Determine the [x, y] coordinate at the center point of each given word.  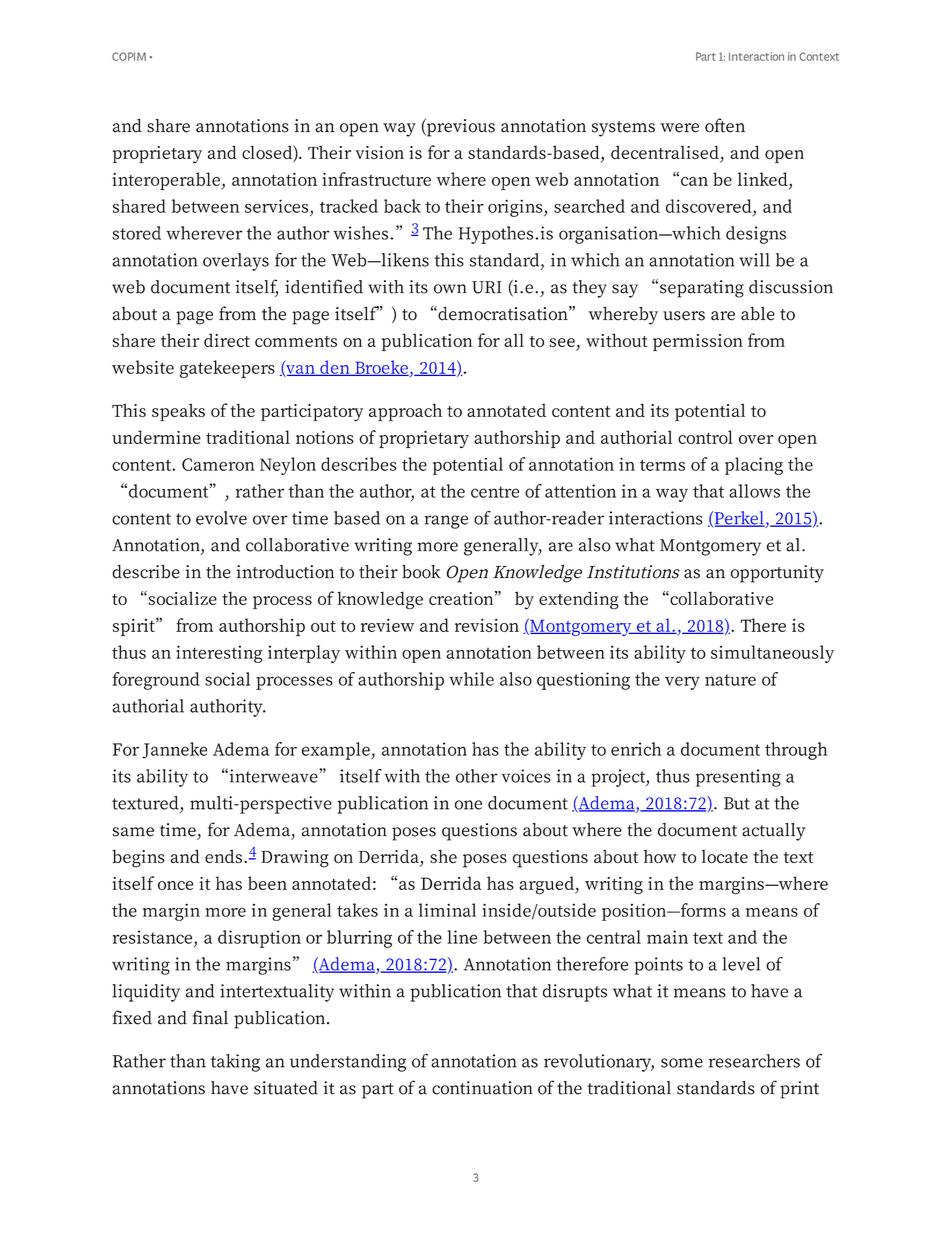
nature [730, 680]
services [276, 206]
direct [227, 340]
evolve [221, 518]
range [446, 522]
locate [725, 856]
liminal [447, 910]
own [450, 289]
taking [235, 1063]
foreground [156, 681]
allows [754, 491]
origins [516, 208]
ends [223, 856]
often [725, 125]
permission [698, 342]
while [471, 679]
